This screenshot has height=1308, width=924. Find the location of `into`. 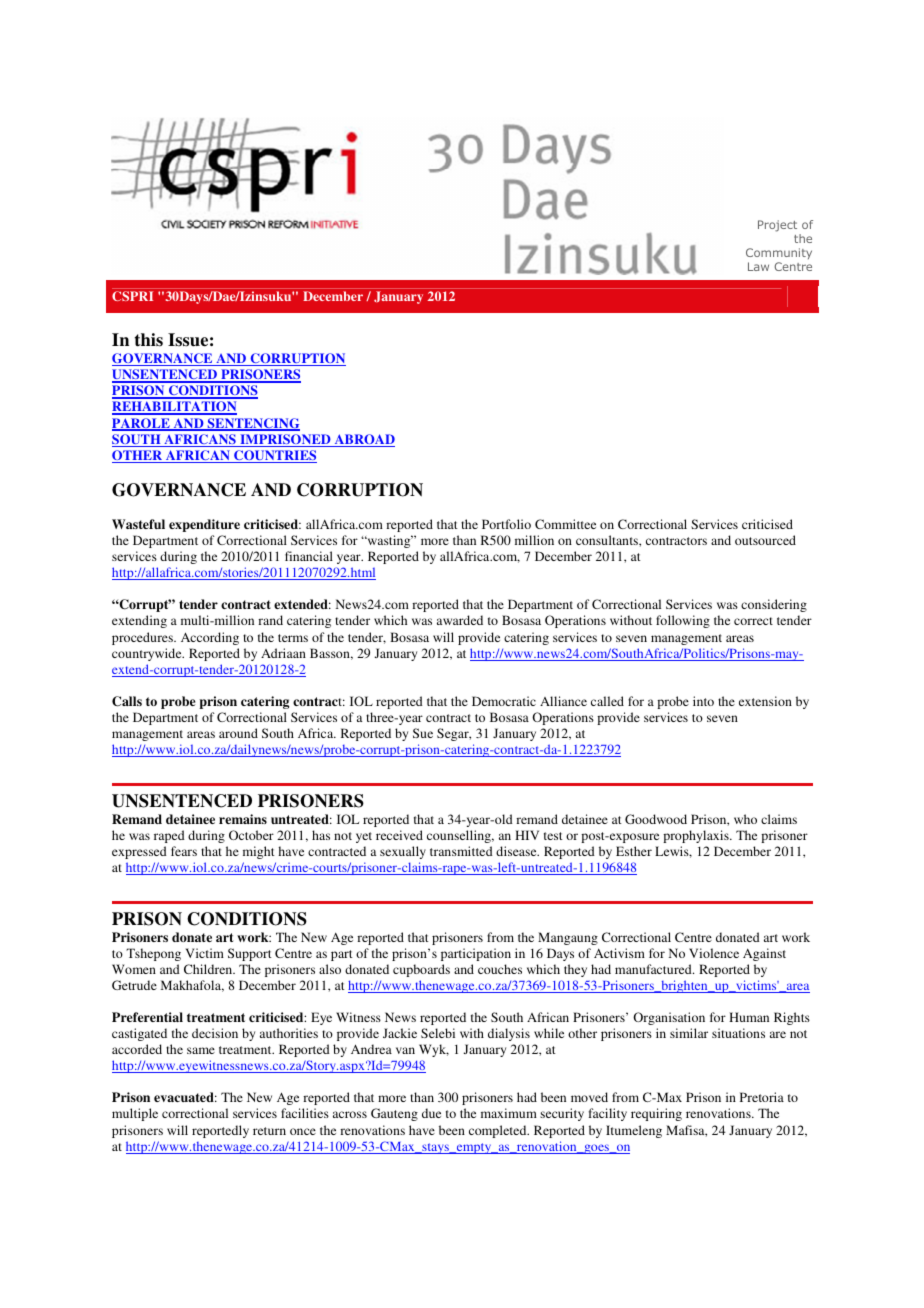

into is located at coordinates (703, 701).
